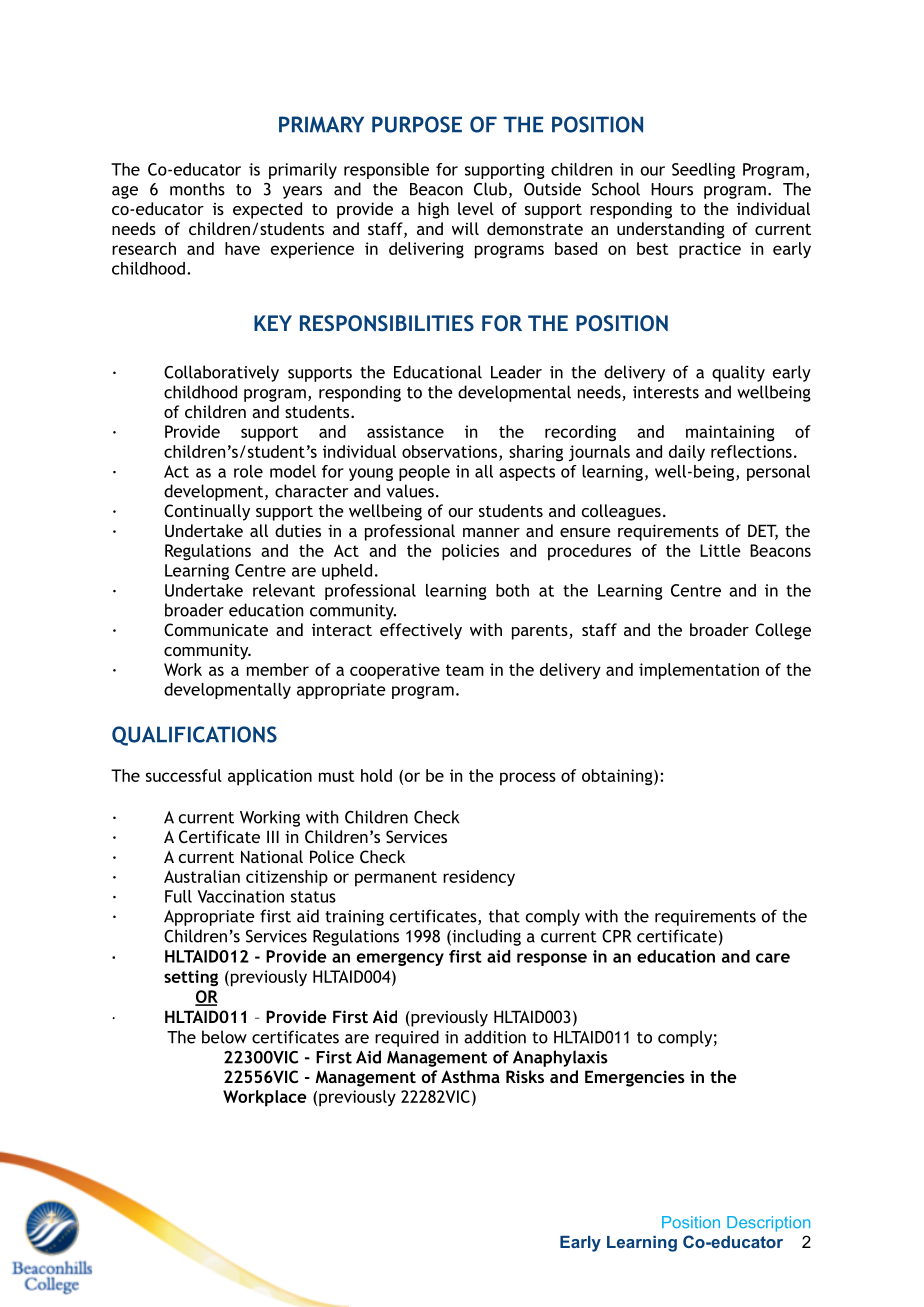 Image resolution: width=924 pixels, height=1307 pixels. I want to click on months, so click(197, 189).
